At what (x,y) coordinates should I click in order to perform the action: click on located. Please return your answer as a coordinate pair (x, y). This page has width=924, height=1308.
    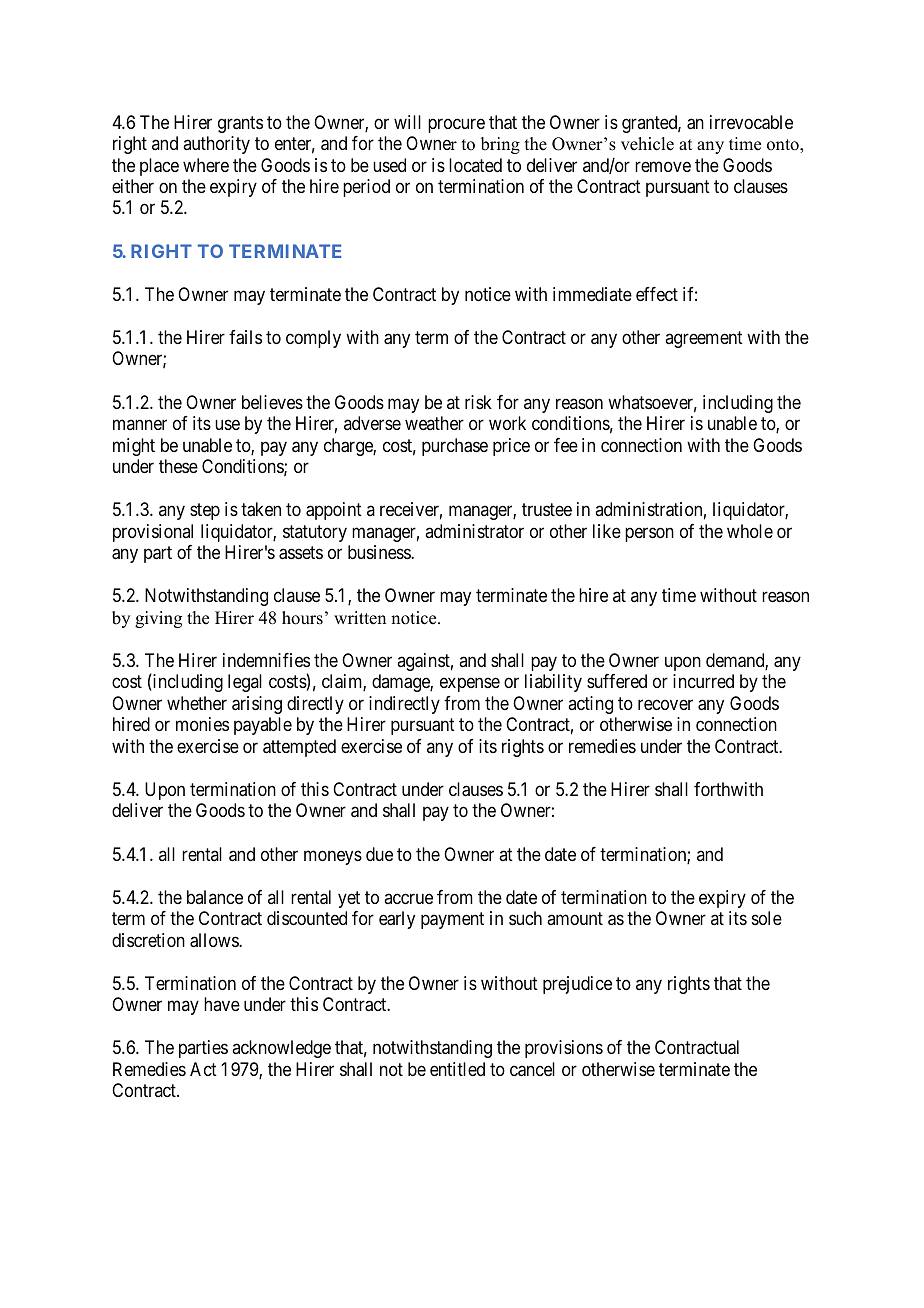
    Looking at the image, I should click on (475, 165).
